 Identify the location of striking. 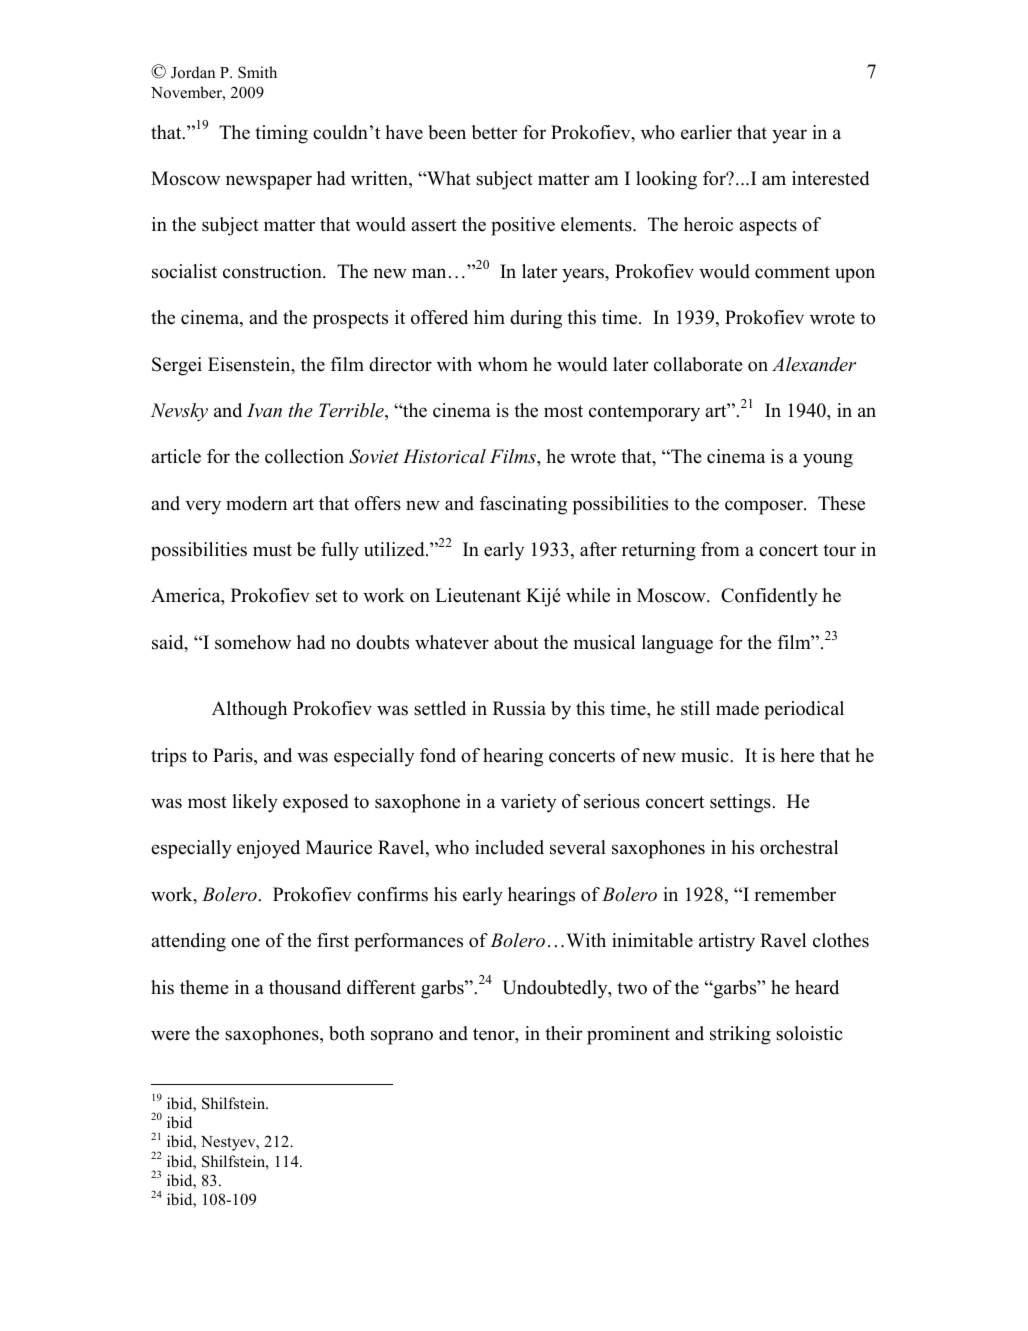
(740, 1035).
